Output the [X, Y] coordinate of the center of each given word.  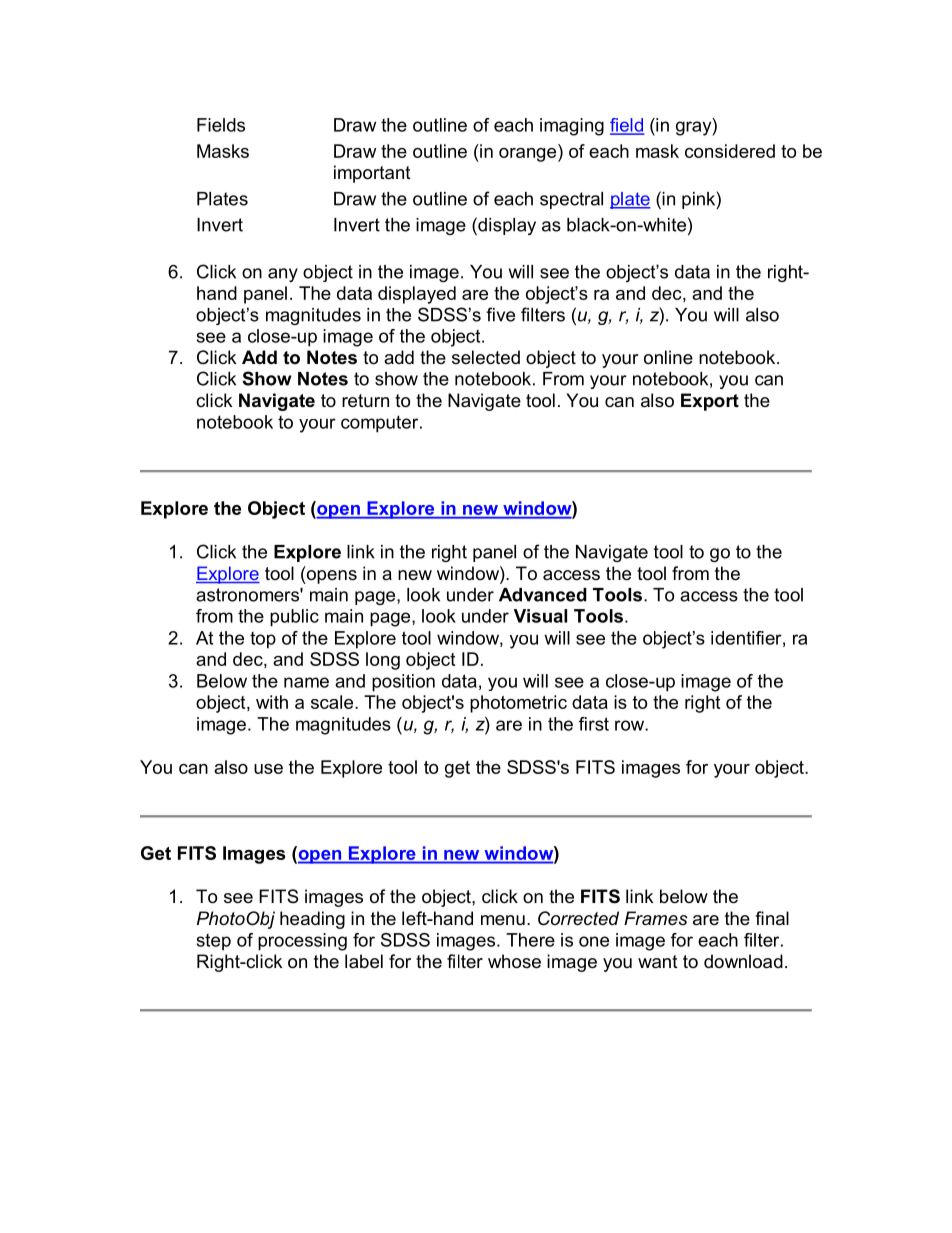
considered [730, 151]
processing [302, 942]
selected [486, 357]
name [306, 682]
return [365, 401]
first [594, 724]
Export [710, 402]
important [372, 174]
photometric [518, 704]
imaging [572, 127]
